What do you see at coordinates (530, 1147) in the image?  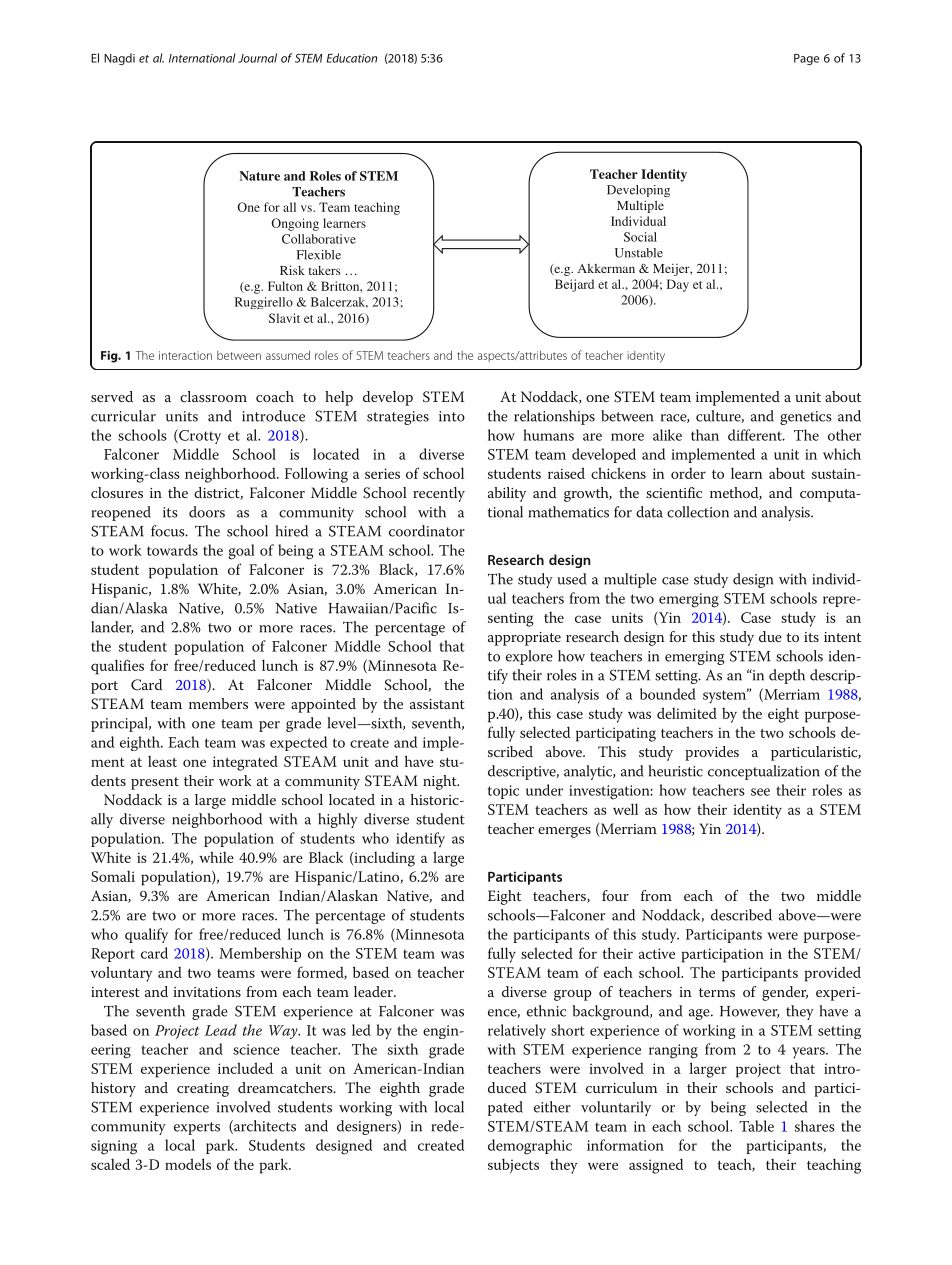 I see `demographic` at bounding box center [530, 1147].
